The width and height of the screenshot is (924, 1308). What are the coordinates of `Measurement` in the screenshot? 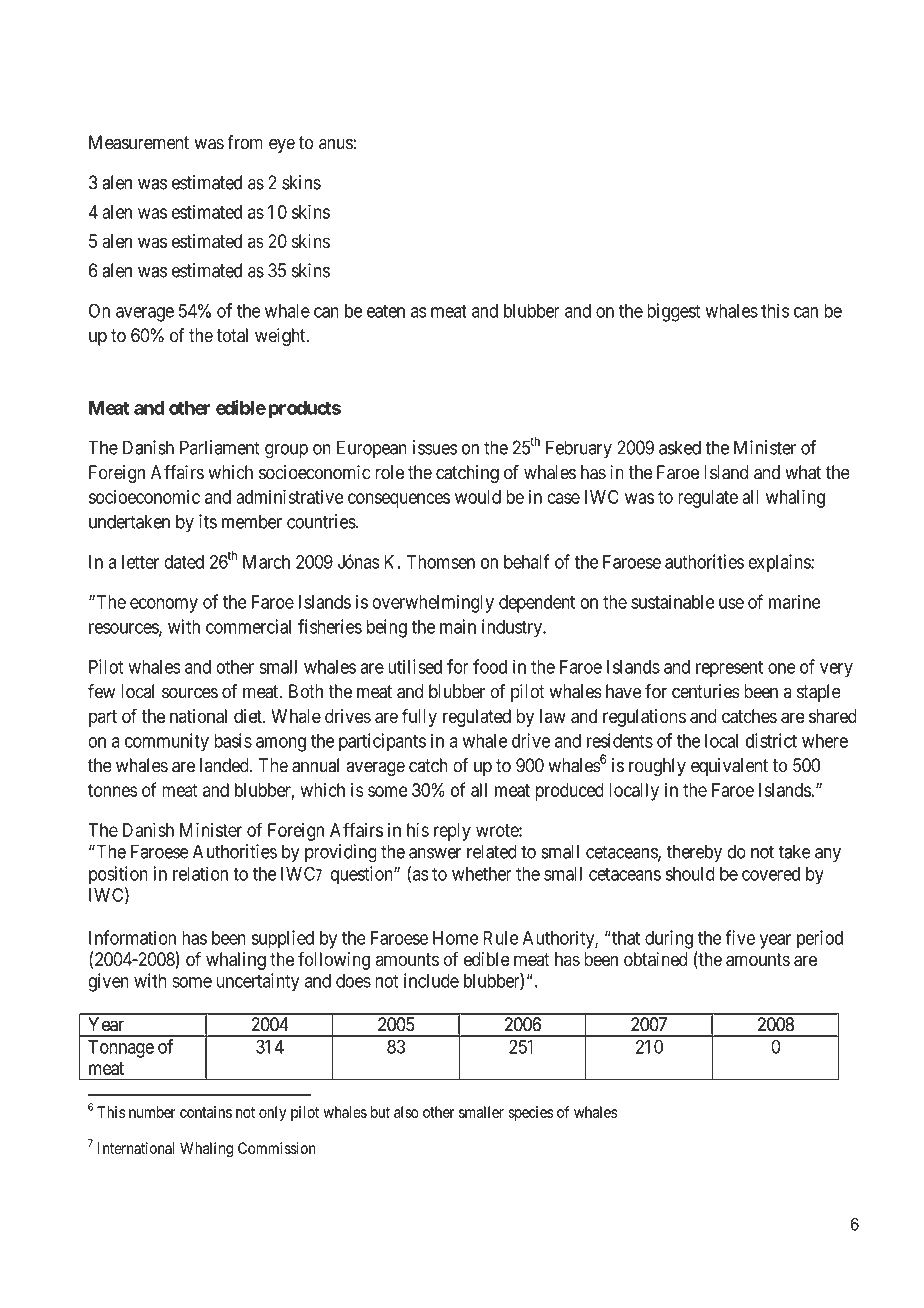 It's located at (139, 142).
